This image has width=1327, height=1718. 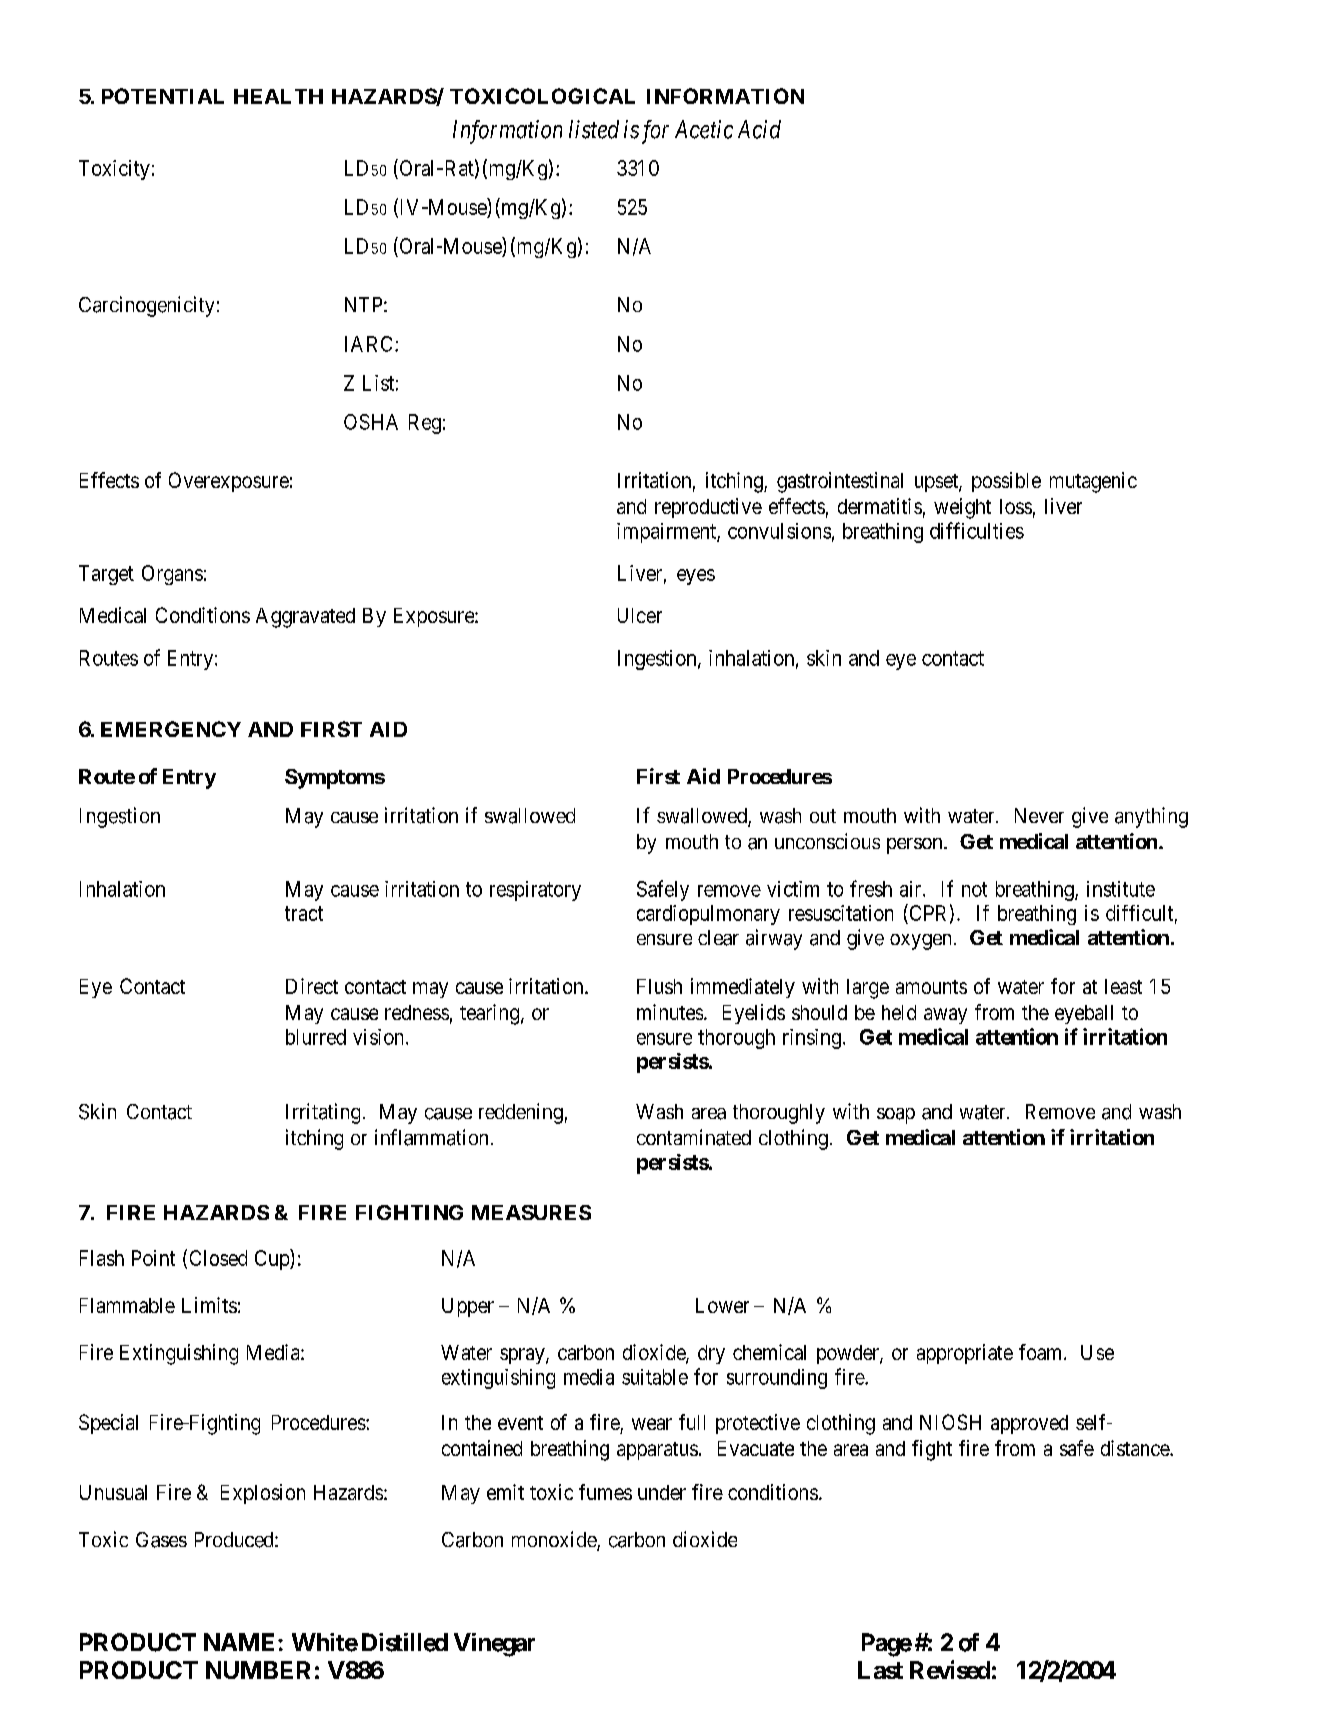 What do you see at coordinates (974, 889) in the image?
I see `not` at bounding box center [974, 889].
